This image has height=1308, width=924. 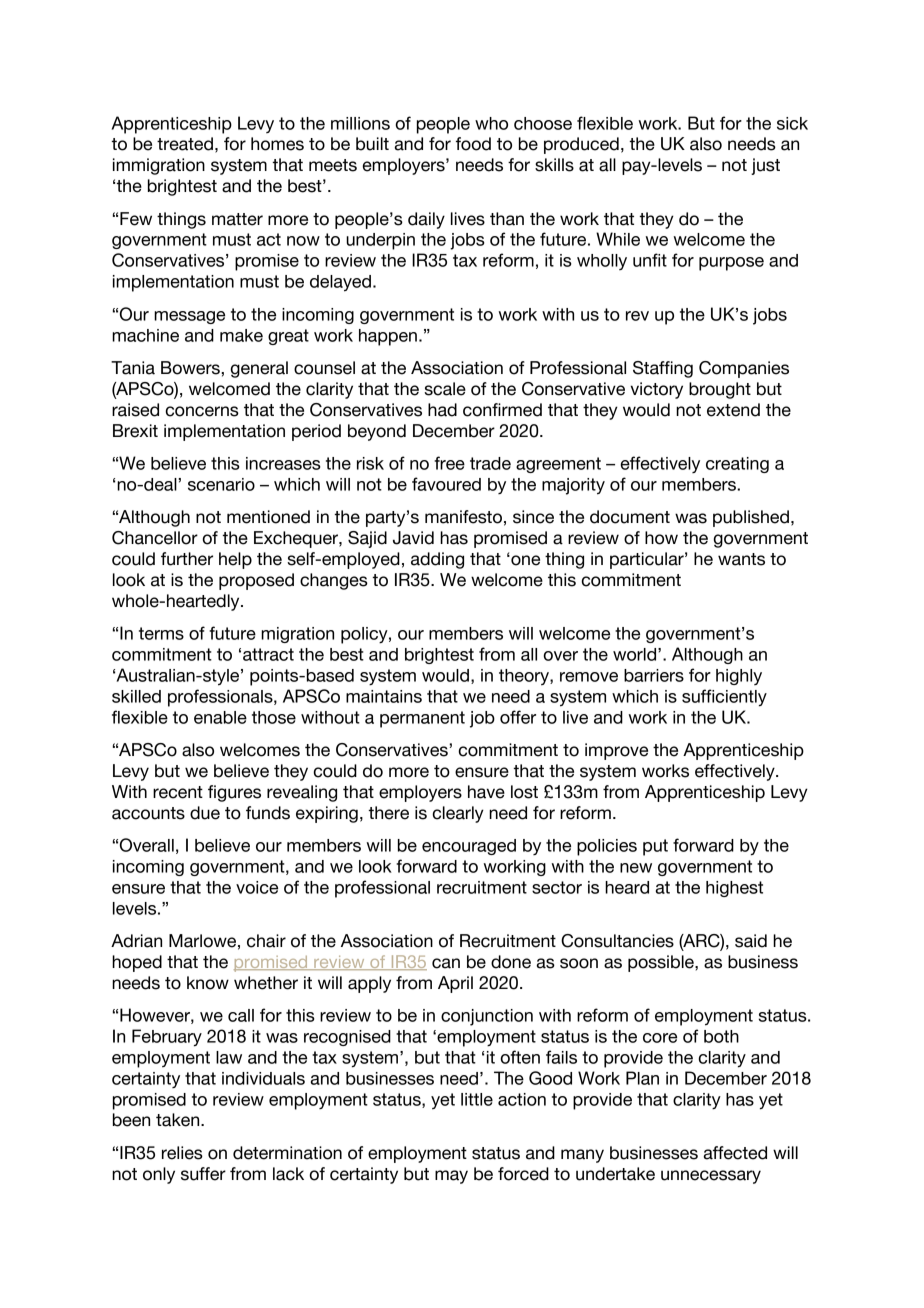 I want to click on encouraged, so click(x=469, y=847).
